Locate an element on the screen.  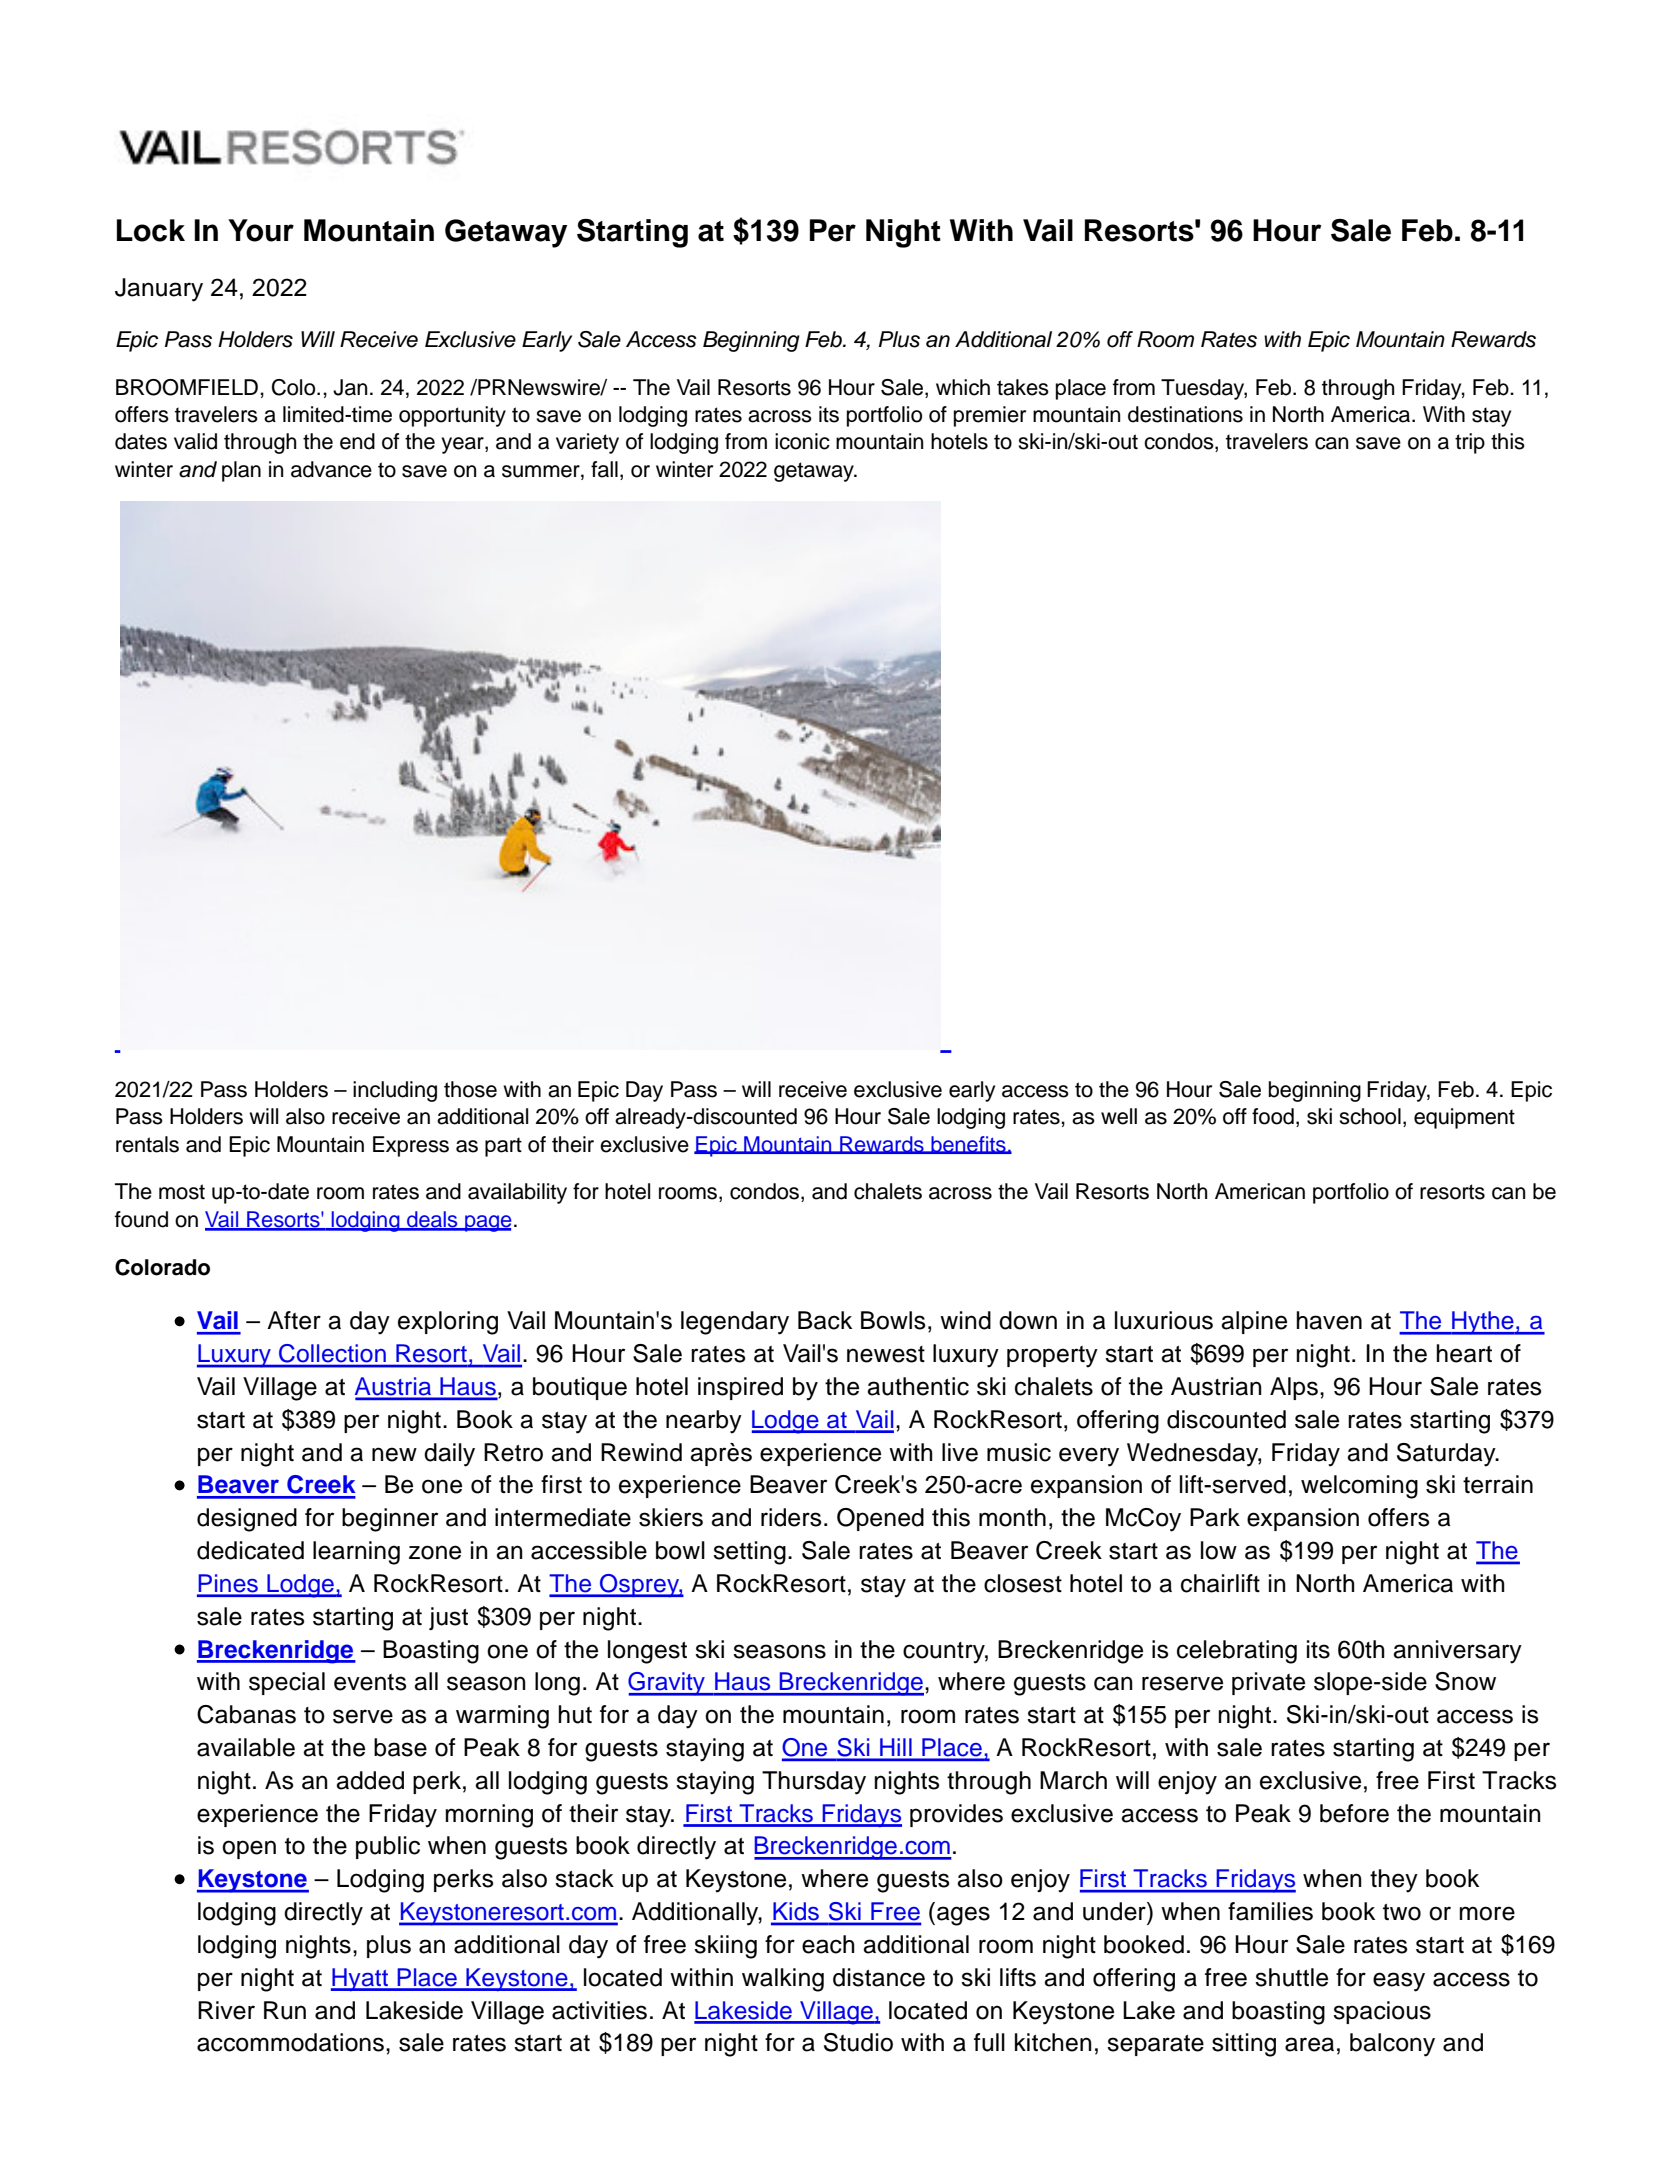
inspired is located at coordinates (740, 1388).
